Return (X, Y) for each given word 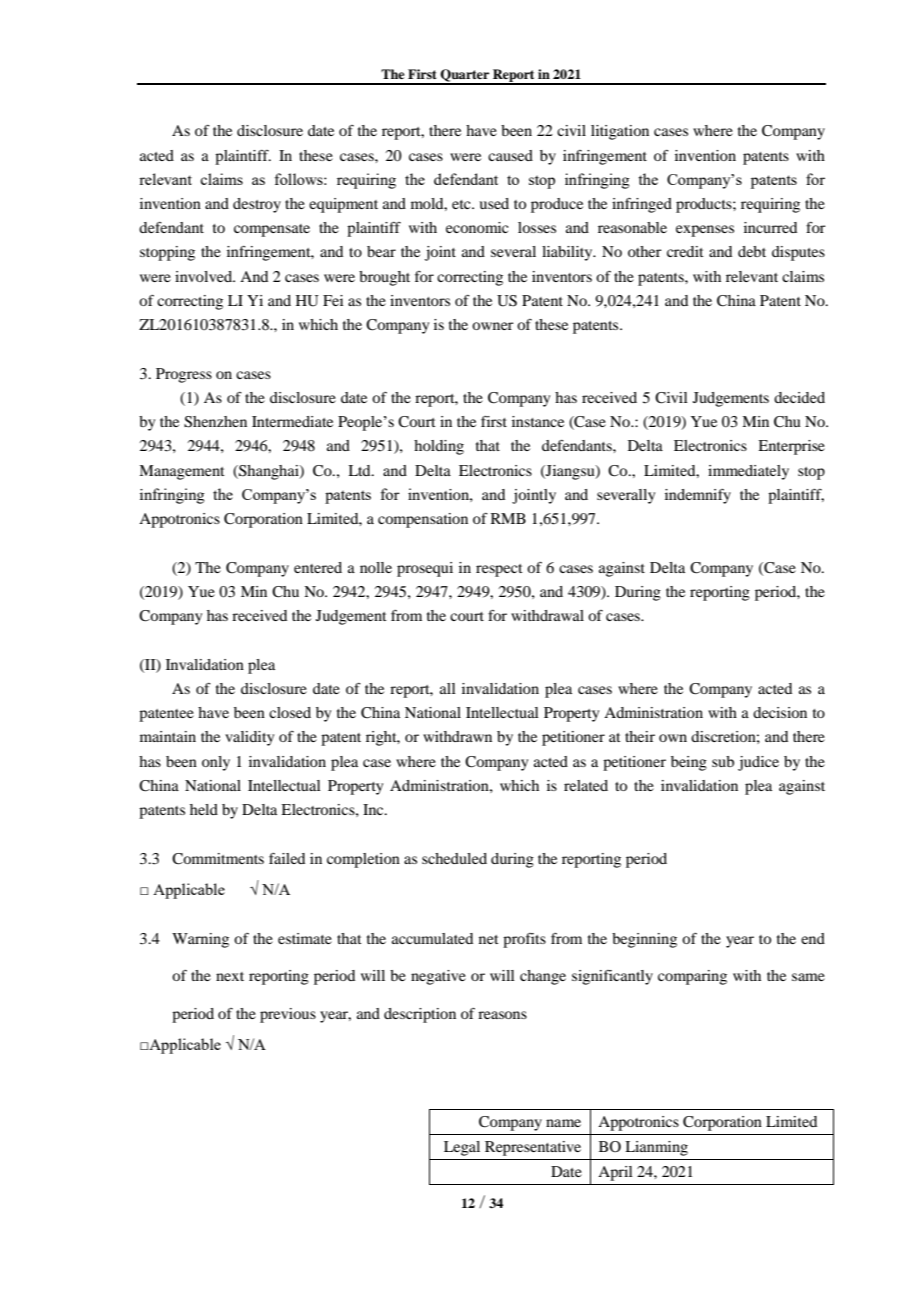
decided (799, 397)
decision (780, 712)
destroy (257, 205)
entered (318, 567)
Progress (184, 375)
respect (499, 570)
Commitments (218, 859)
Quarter (465, 76)
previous (288, 1015)
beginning (644, 940)
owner (492, 326)
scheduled (454, 858)
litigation (620, 132)
